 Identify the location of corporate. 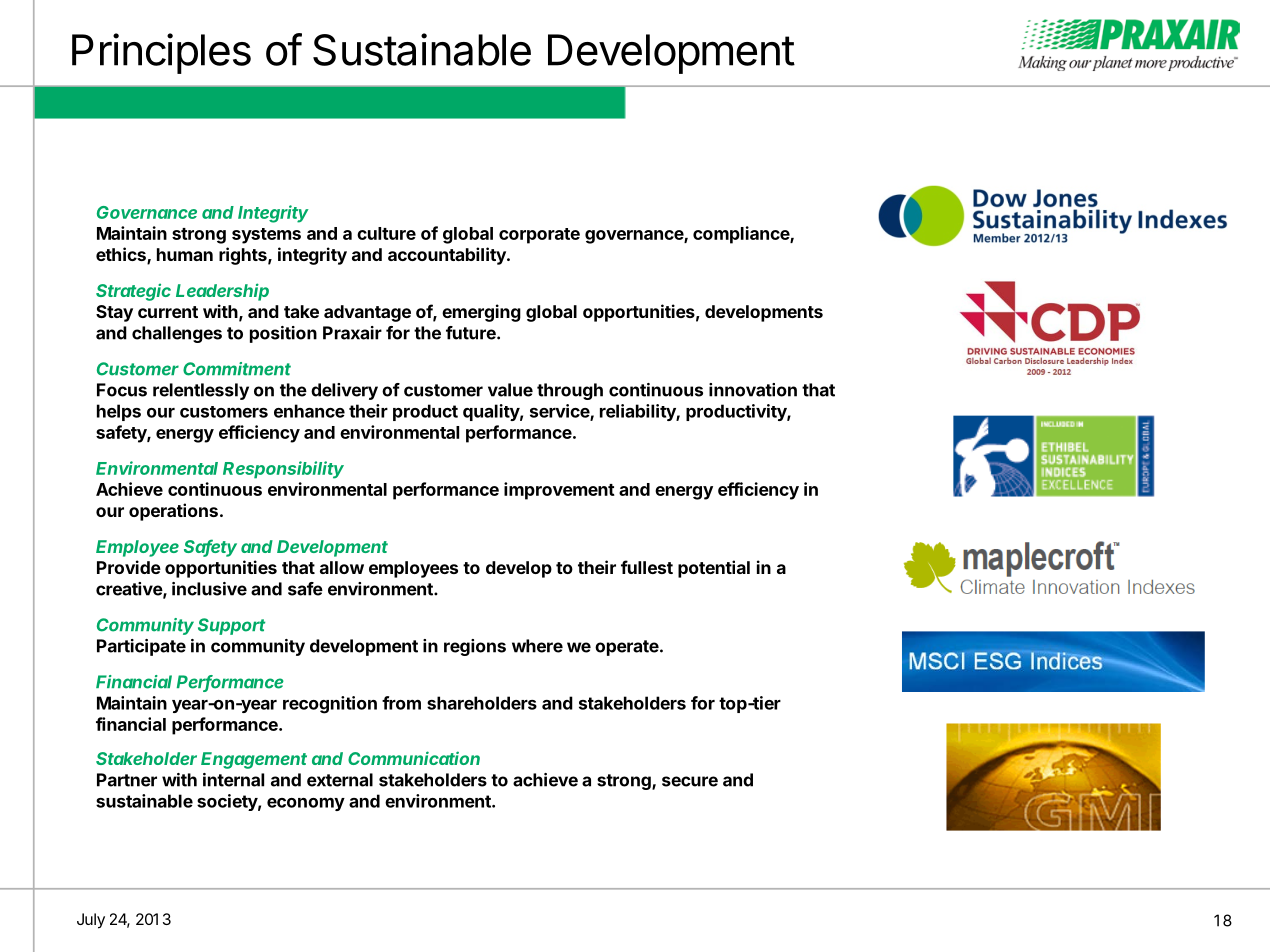
(539, 236).
